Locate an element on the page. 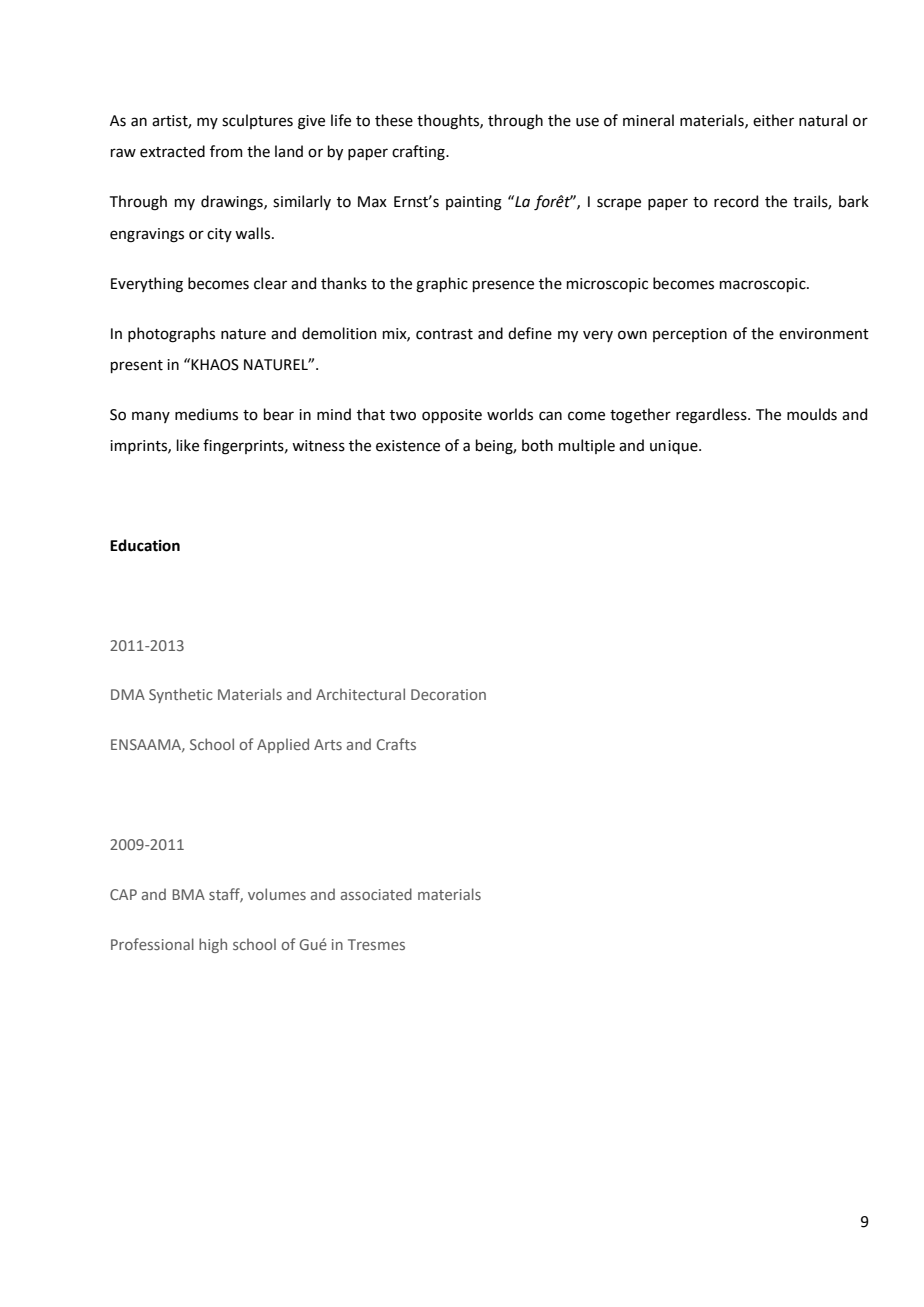  unique is located at coordinates (675, 447).
